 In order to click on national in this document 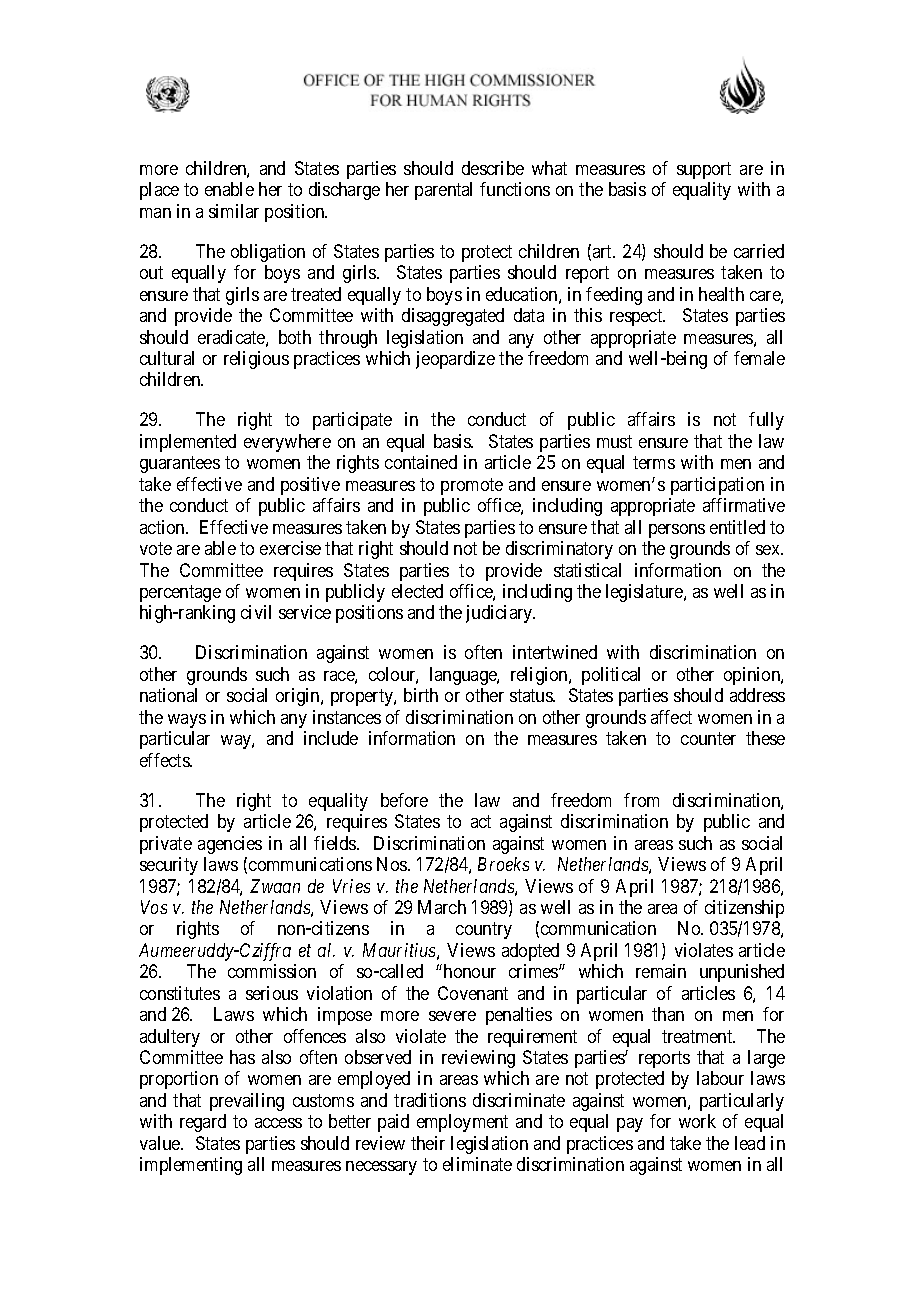, I will do `click(168, 695)`.
